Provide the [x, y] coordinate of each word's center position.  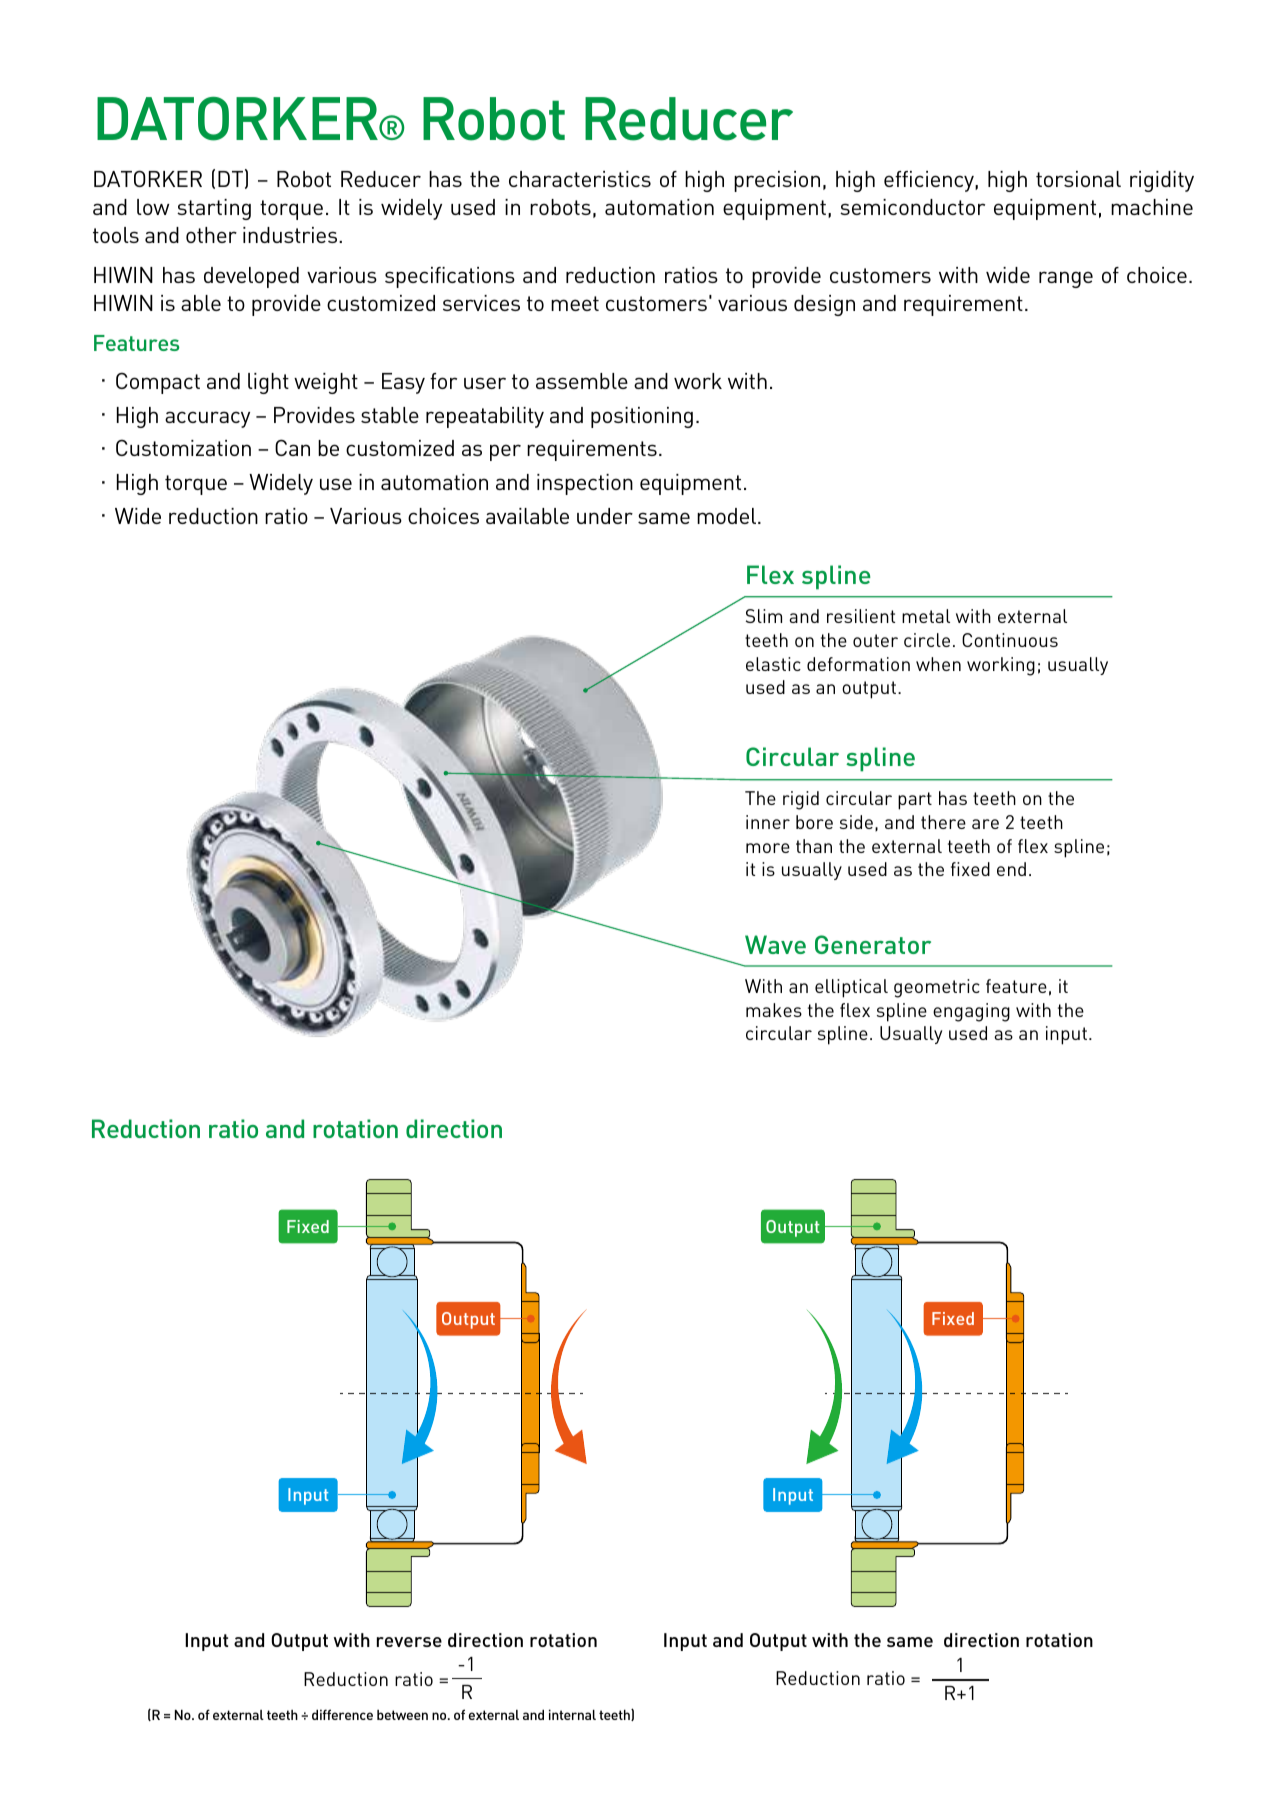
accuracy [207, 419]
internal [572, 1714]
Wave [775, 944]
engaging [971, 1012]
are [985, 824]
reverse [409, 1642]
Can [292, 447]
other [211, 235]
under [605, 516]
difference [342, 1714]
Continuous [1010, 640]
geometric [937, 988]
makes [774, 1010]
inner [768, 822]
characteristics [580, 179]
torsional [1078, 179]
